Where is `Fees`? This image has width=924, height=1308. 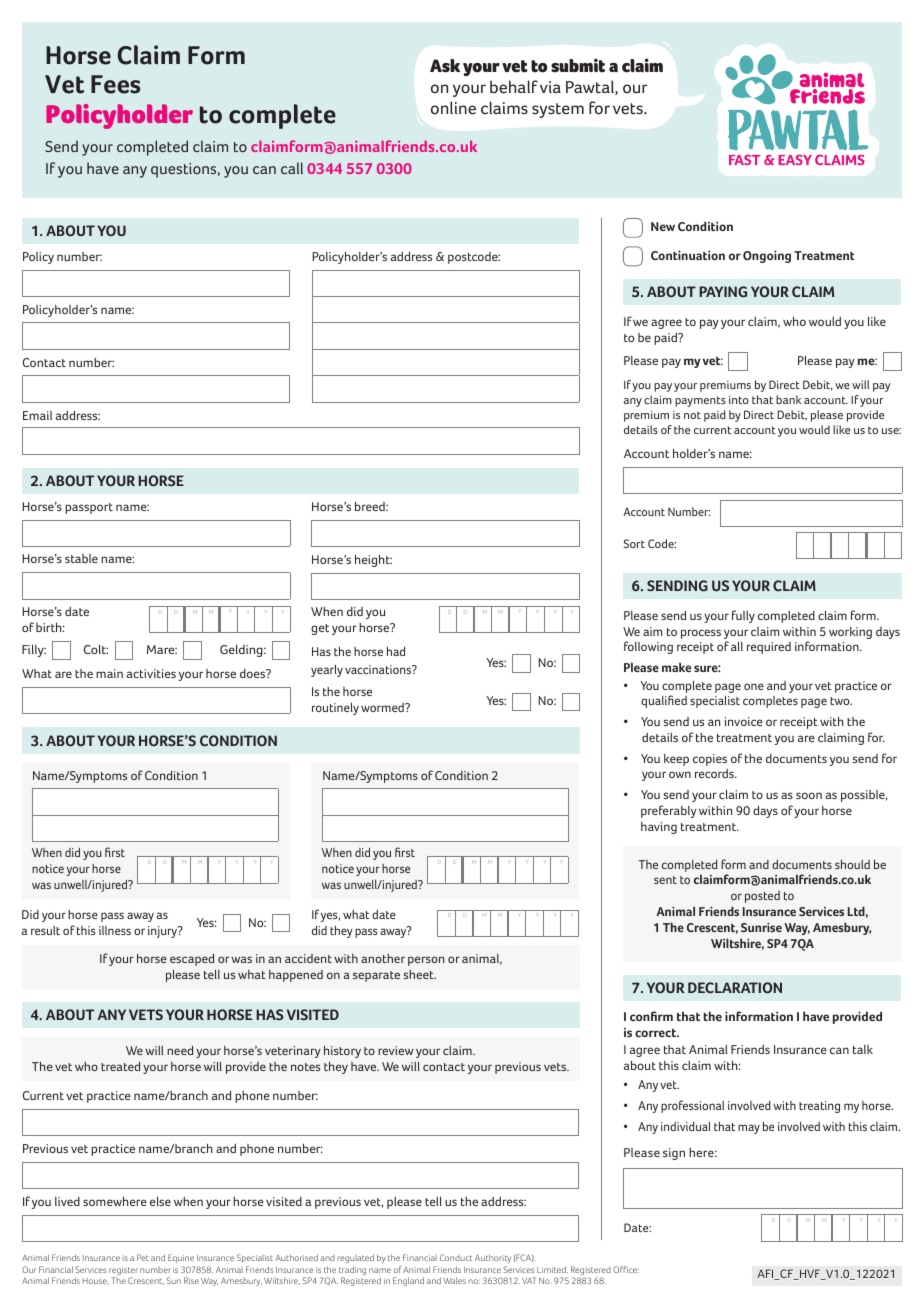 Fees is located at coordinates (115, 84).
